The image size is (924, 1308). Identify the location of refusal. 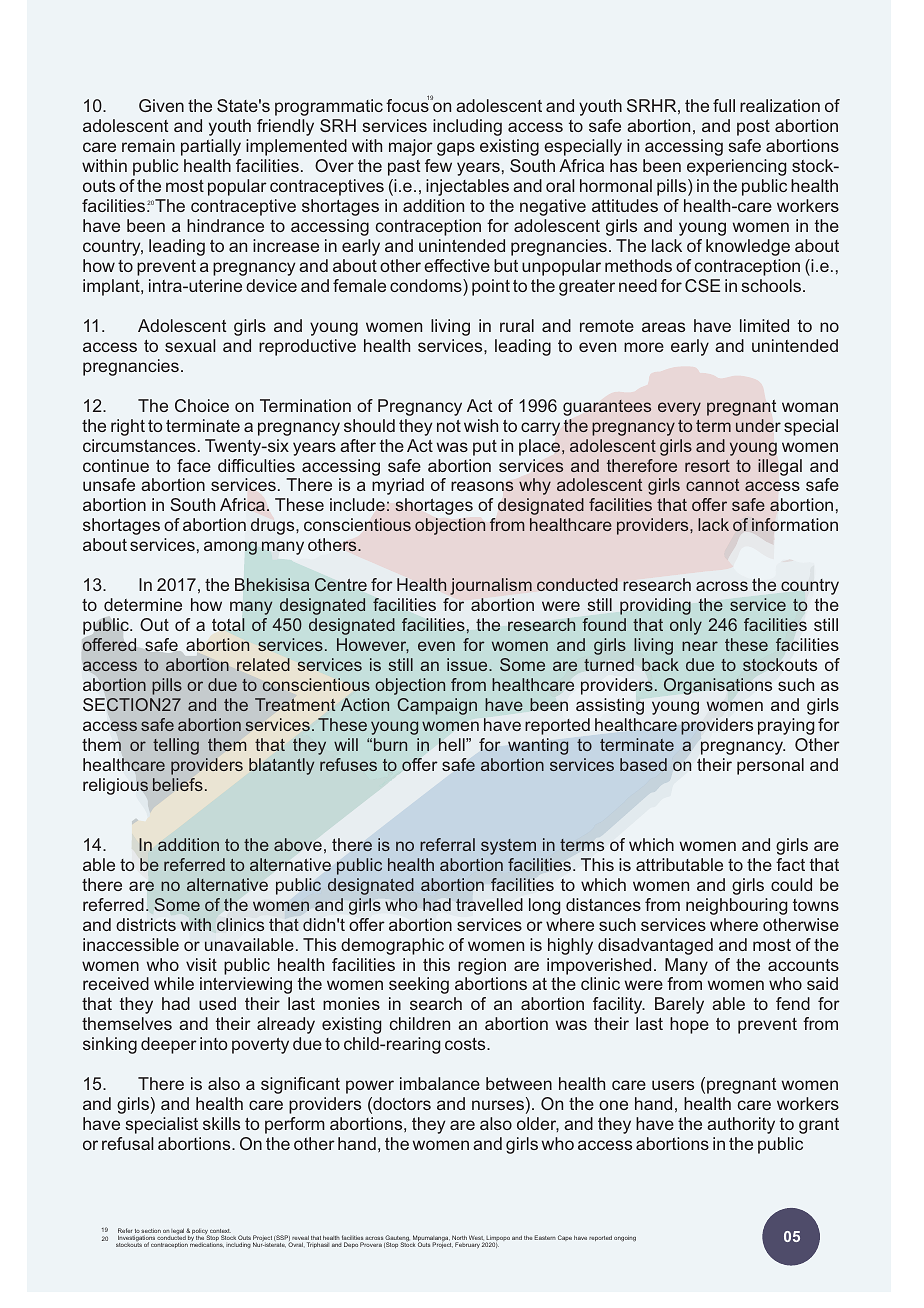
(127, 1143).
